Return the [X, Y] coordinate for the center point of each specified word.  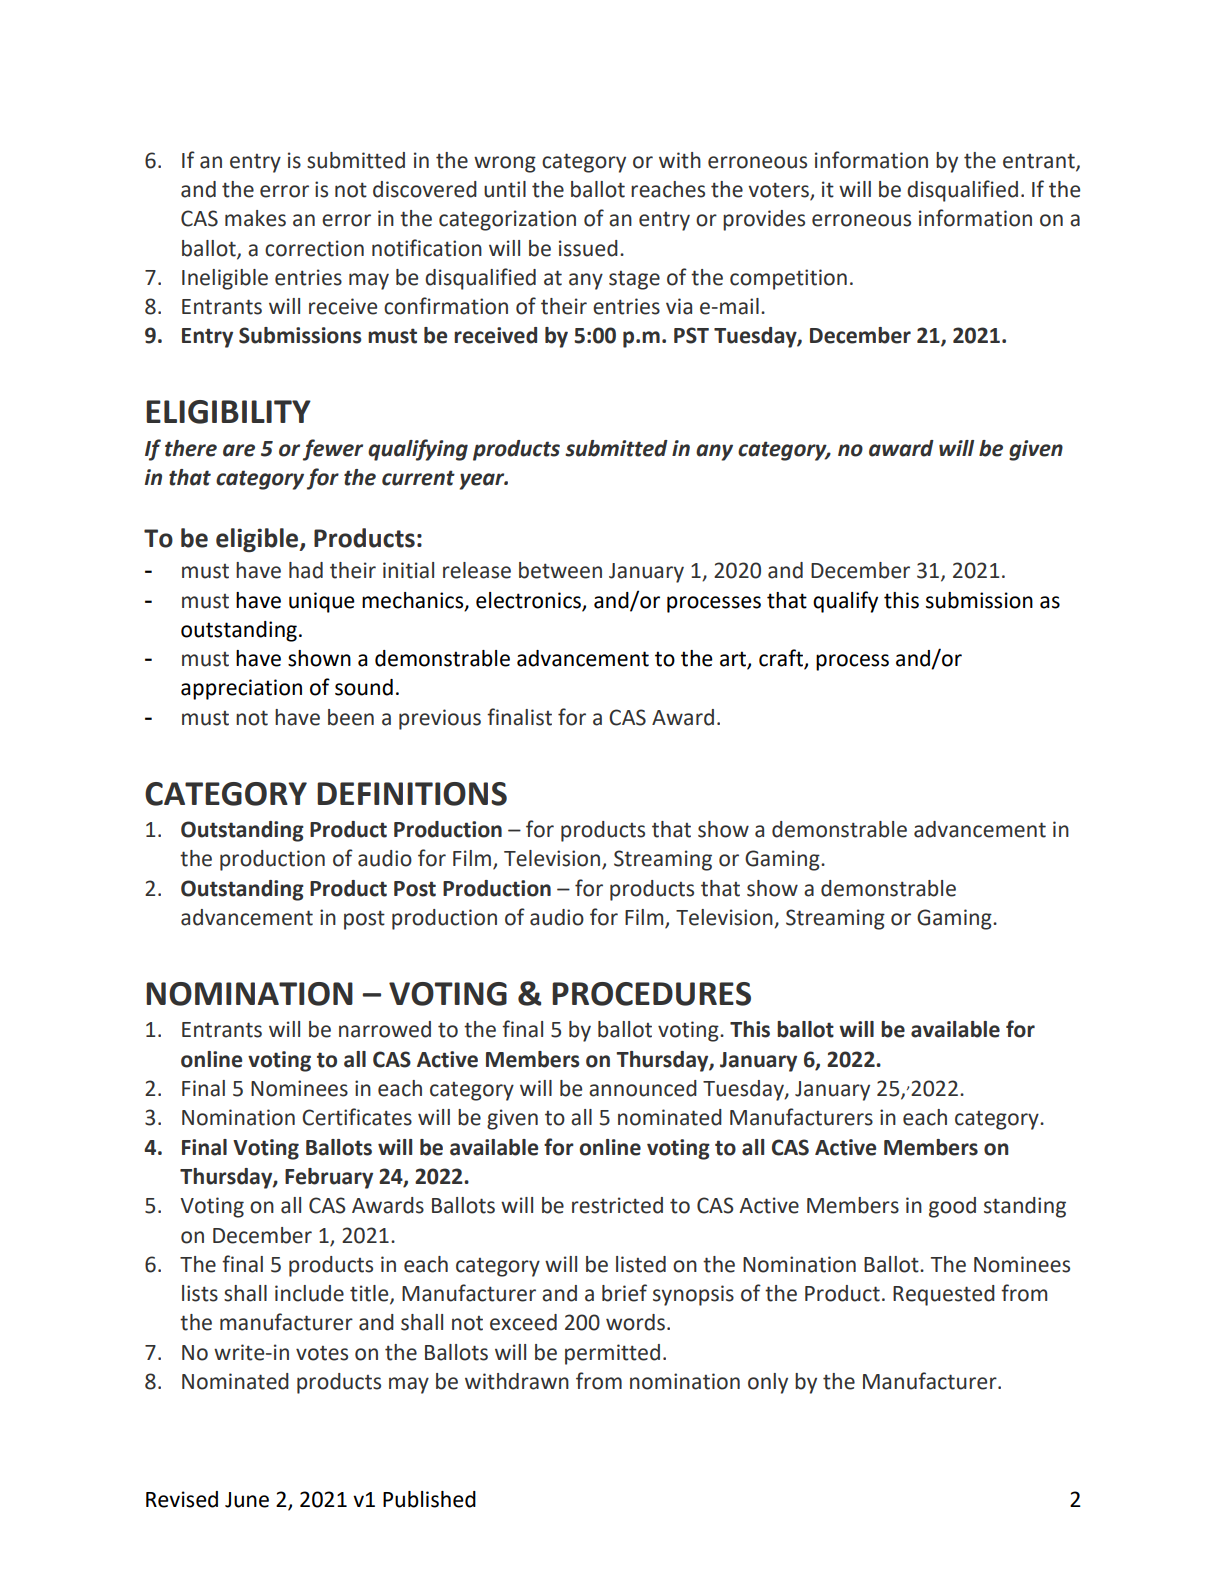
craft [782, 659]
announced [643, 1088]
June [247, 1500]
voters [779, 191]
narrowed [385, 1029]
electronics [528, 600]
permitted [612, 1354]
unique [322, 602]
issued [588, 248]
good [952, 1207]
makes [255, 218]
